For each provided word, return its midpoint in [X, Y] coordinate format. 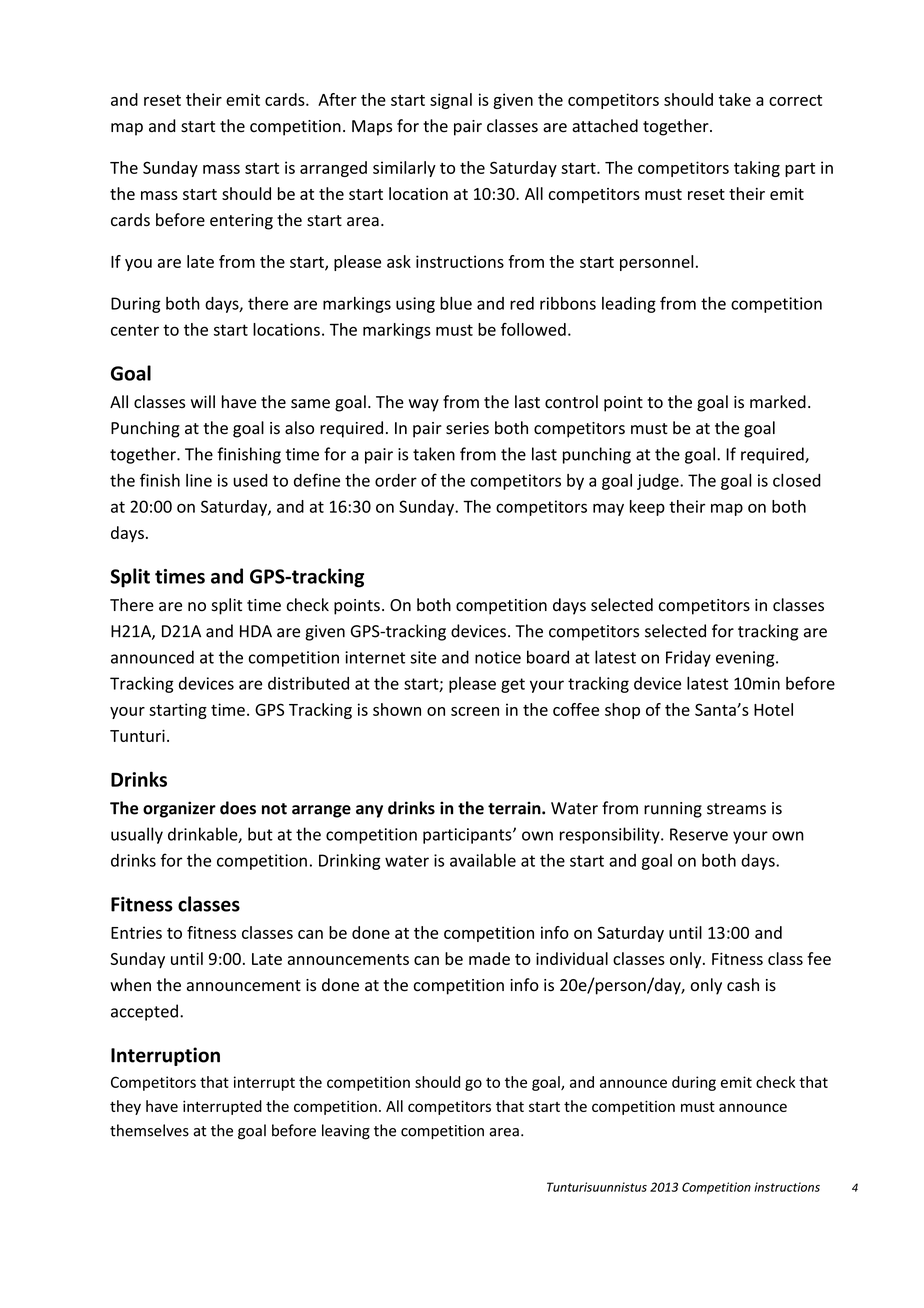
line [199, 480]
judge [659, 482]
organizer [179, 809]
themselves [149, 1130]
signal [451, 101]
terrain [515, 808]
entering [241, 222]
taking [757, 169]
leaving [346, 1132]
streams [736, 809]
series [467, 428]
